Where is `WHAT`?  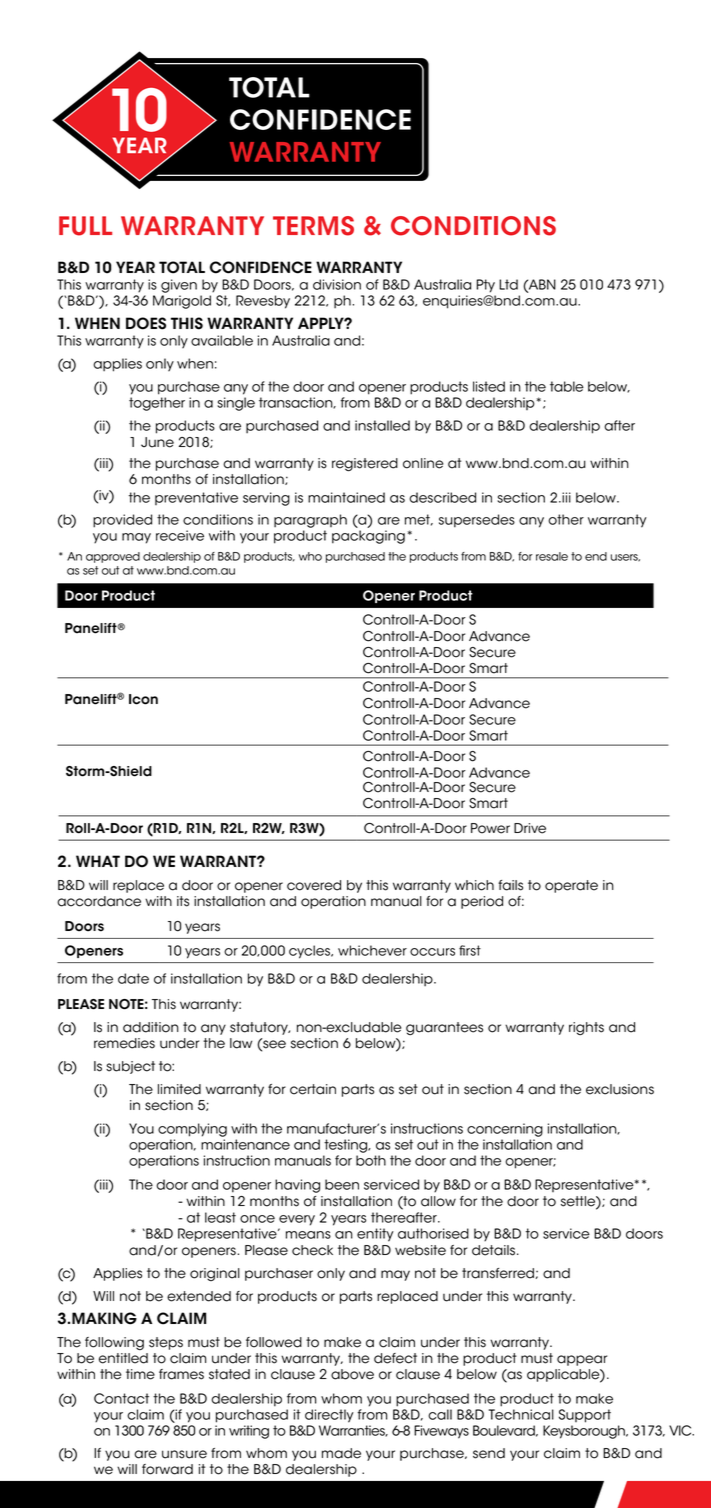 WHAT is located at coordinates (98, 861).
